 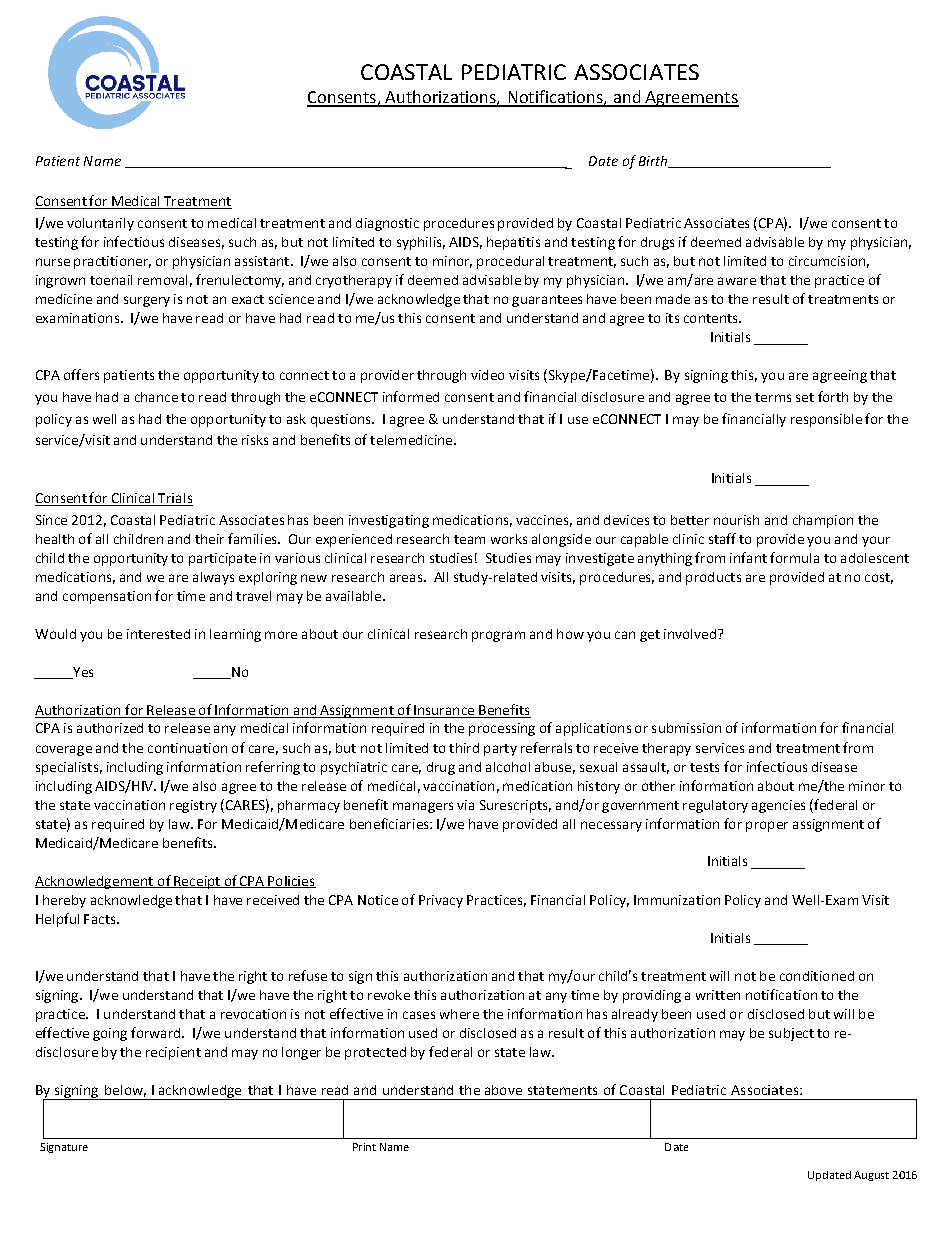 What do you see at coordinates (826, 420) in the screenshot?
I see `responsible` at bounding box center [826, 420].
